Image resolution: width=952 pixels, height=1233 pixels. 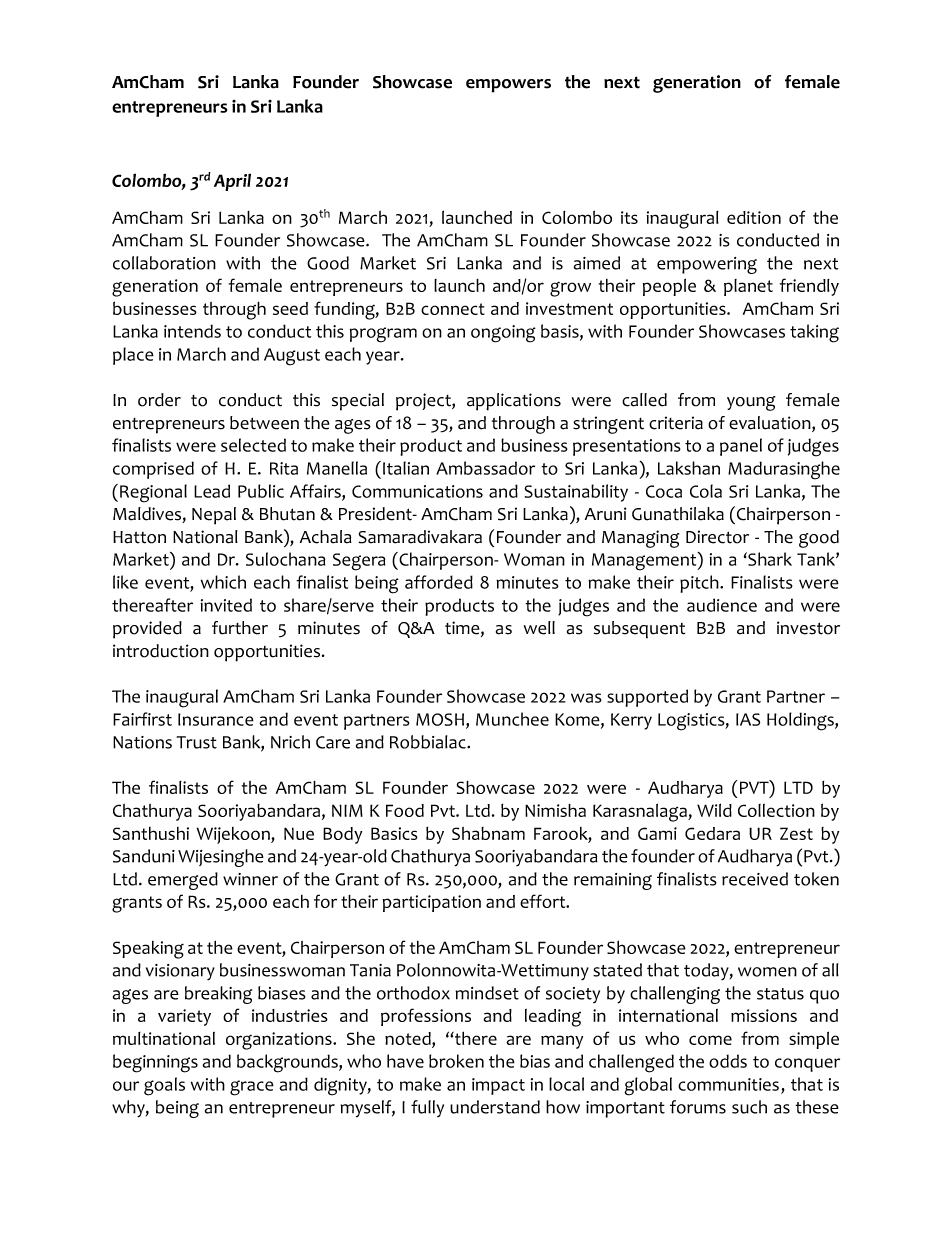 I want to click on Food, so click(x=405, y=810).
